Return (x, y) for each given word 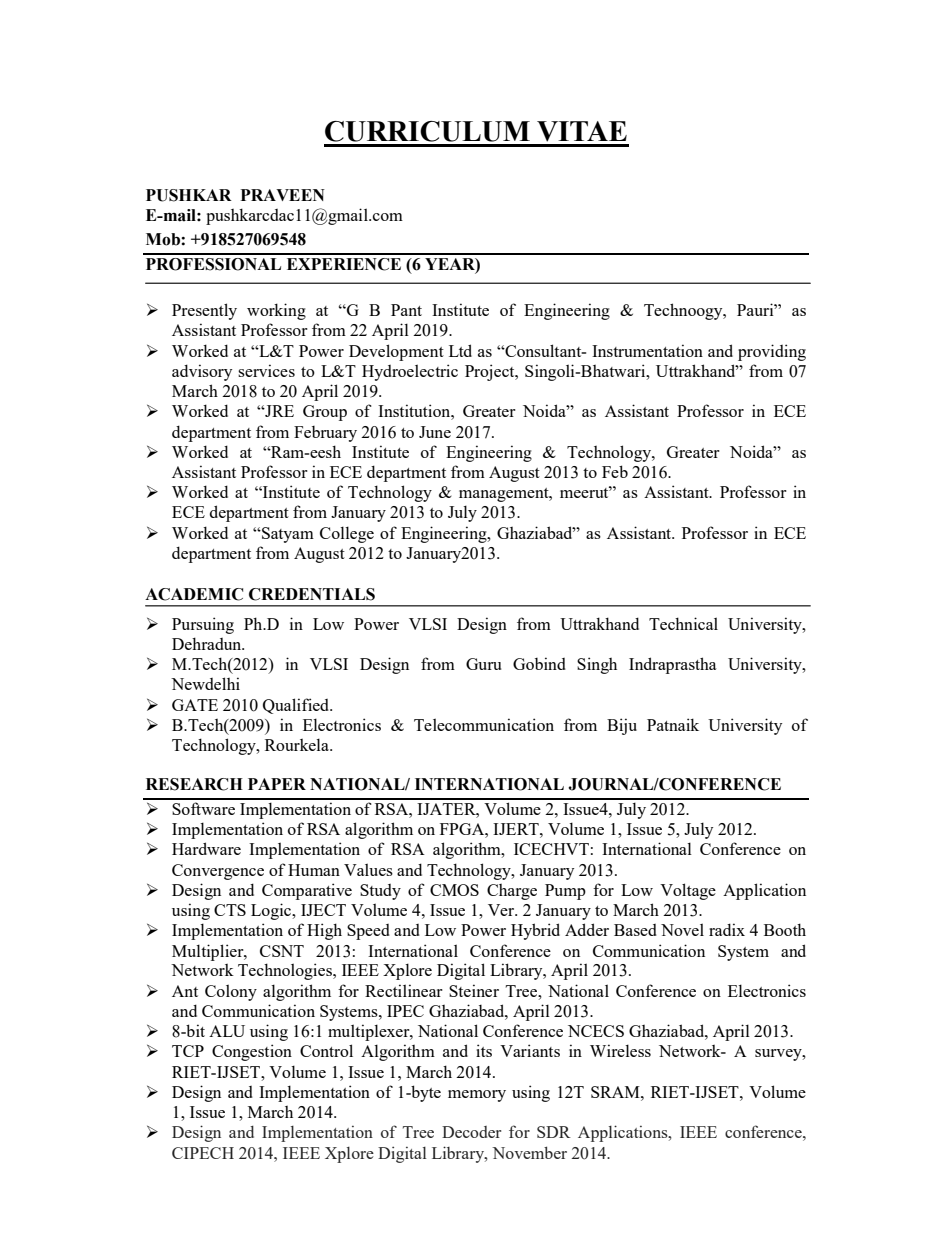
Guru (483, 664)
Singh (597, 665)
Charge (512, 892)
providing (772, 352)
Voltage (688, 891)
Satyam (287, 535)
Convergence (218, 872)
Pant (406, 310)
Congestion (252, 1052)
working (276, 311)
